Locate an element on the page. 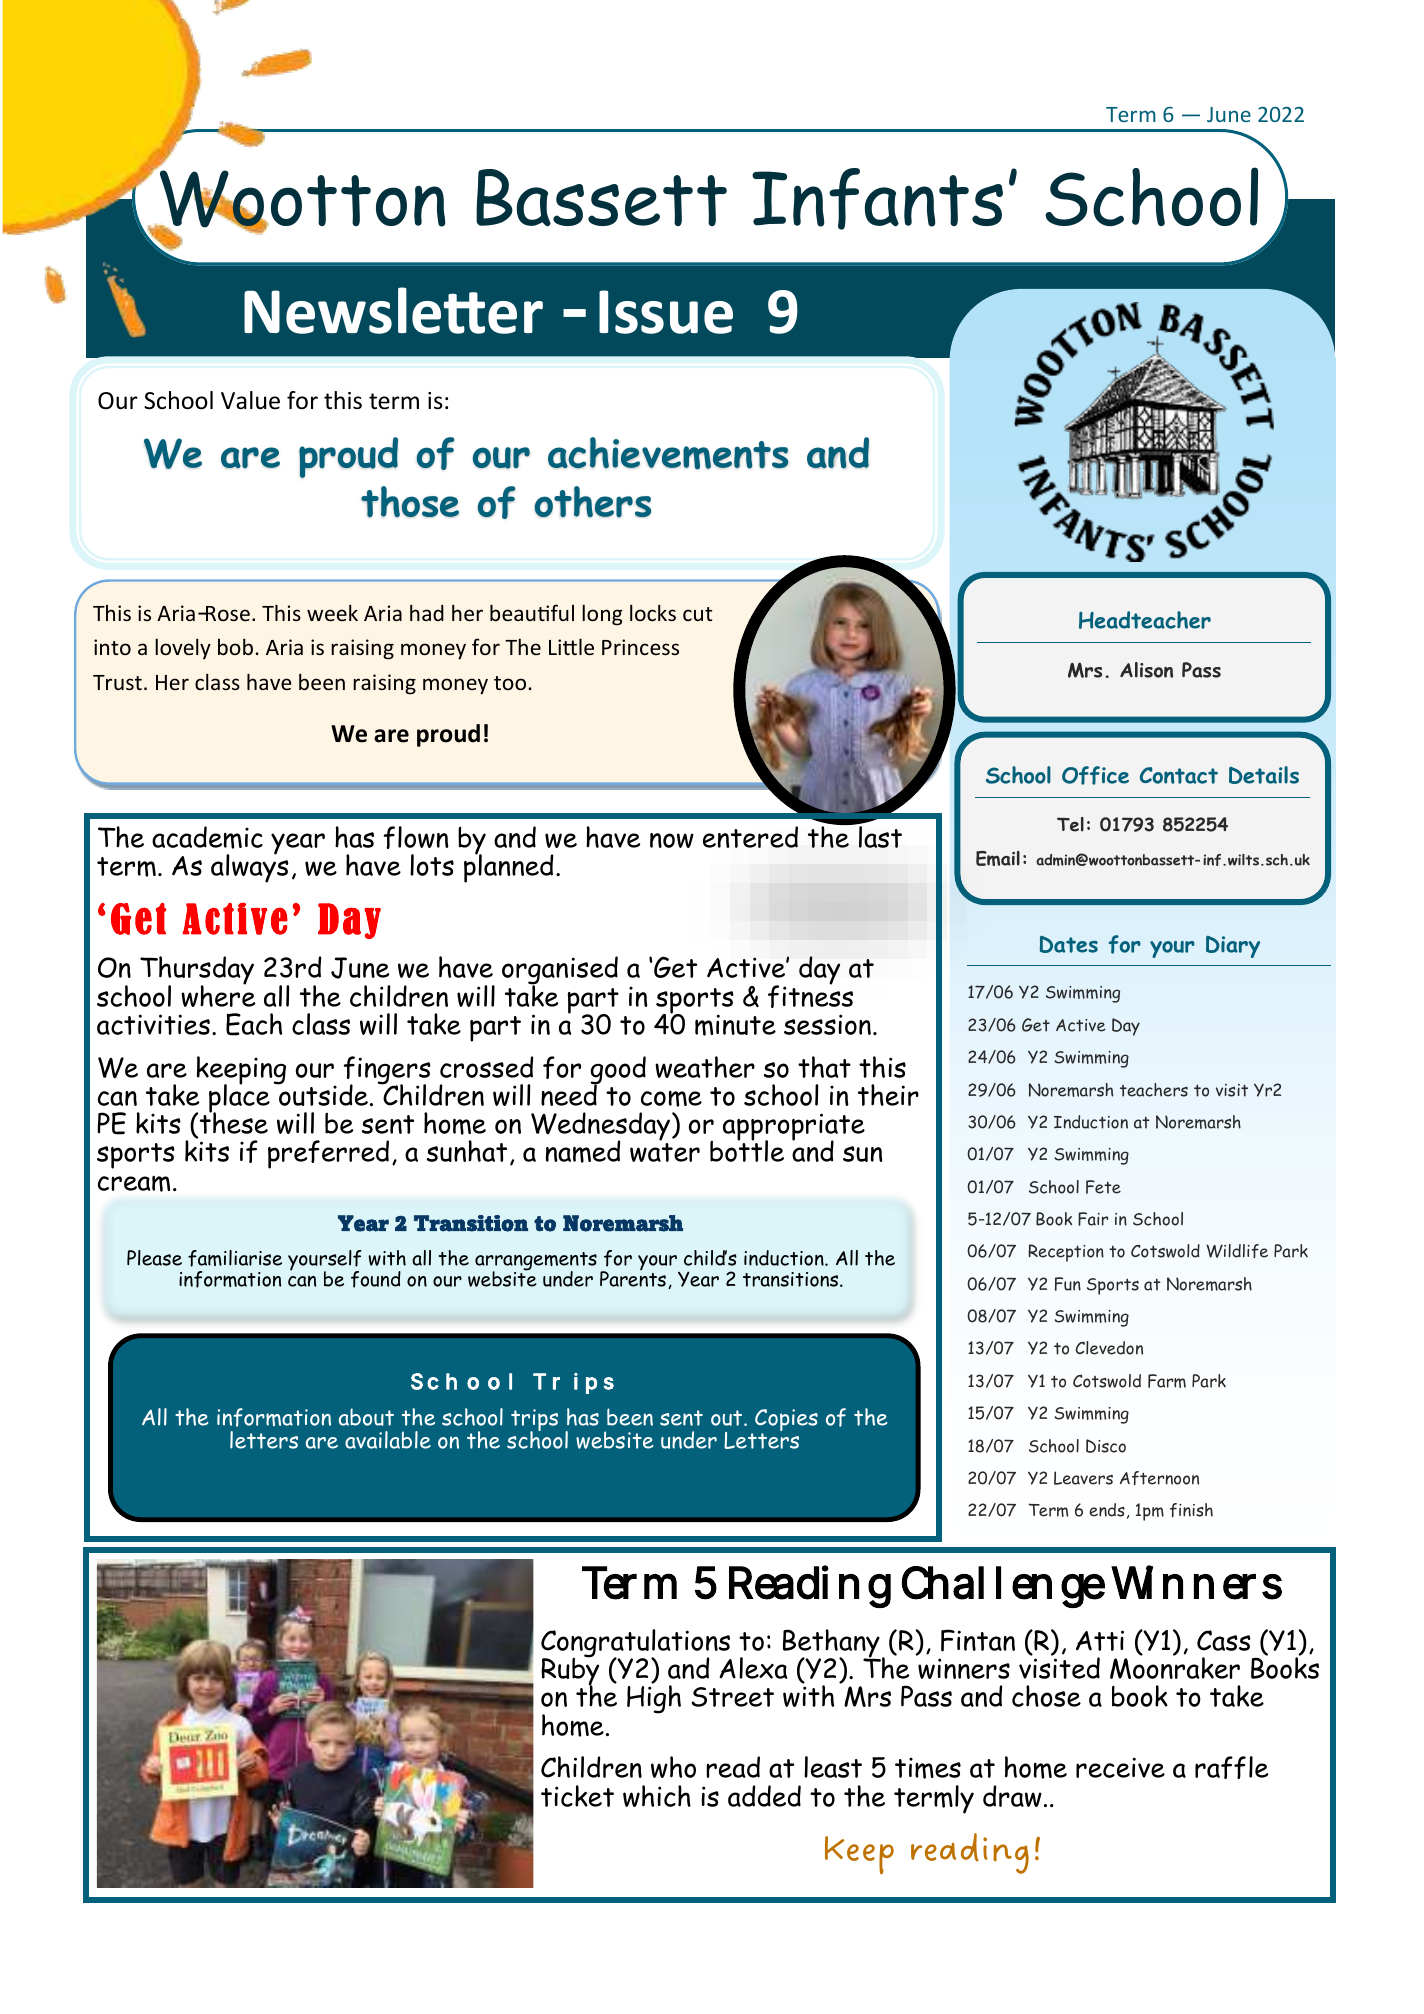 Image resolution: width=1424 pixels, height=2014 pixels. where is located at coordinates (218, 995).
